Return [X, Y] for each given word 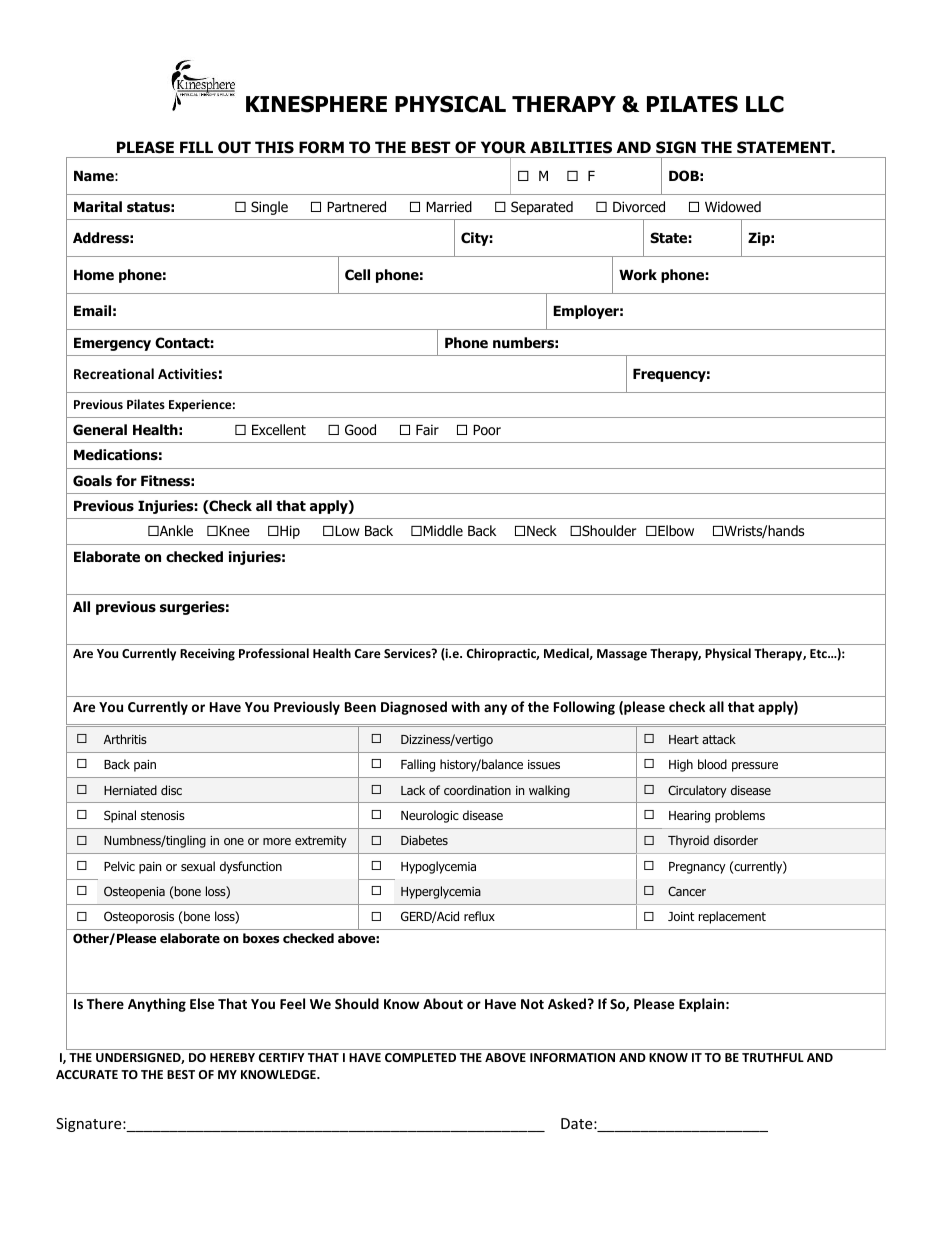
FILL [196, 147]
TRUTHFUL [773, 1057]
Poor [487, 430]
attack [719, 739]
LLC [765, 104]
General [100, 430]
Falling [418, 765]
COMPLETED [420, 1057]
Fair [427, 429]
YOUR [503, 147]
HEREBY [232, 1057]
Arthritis [125, 739]
